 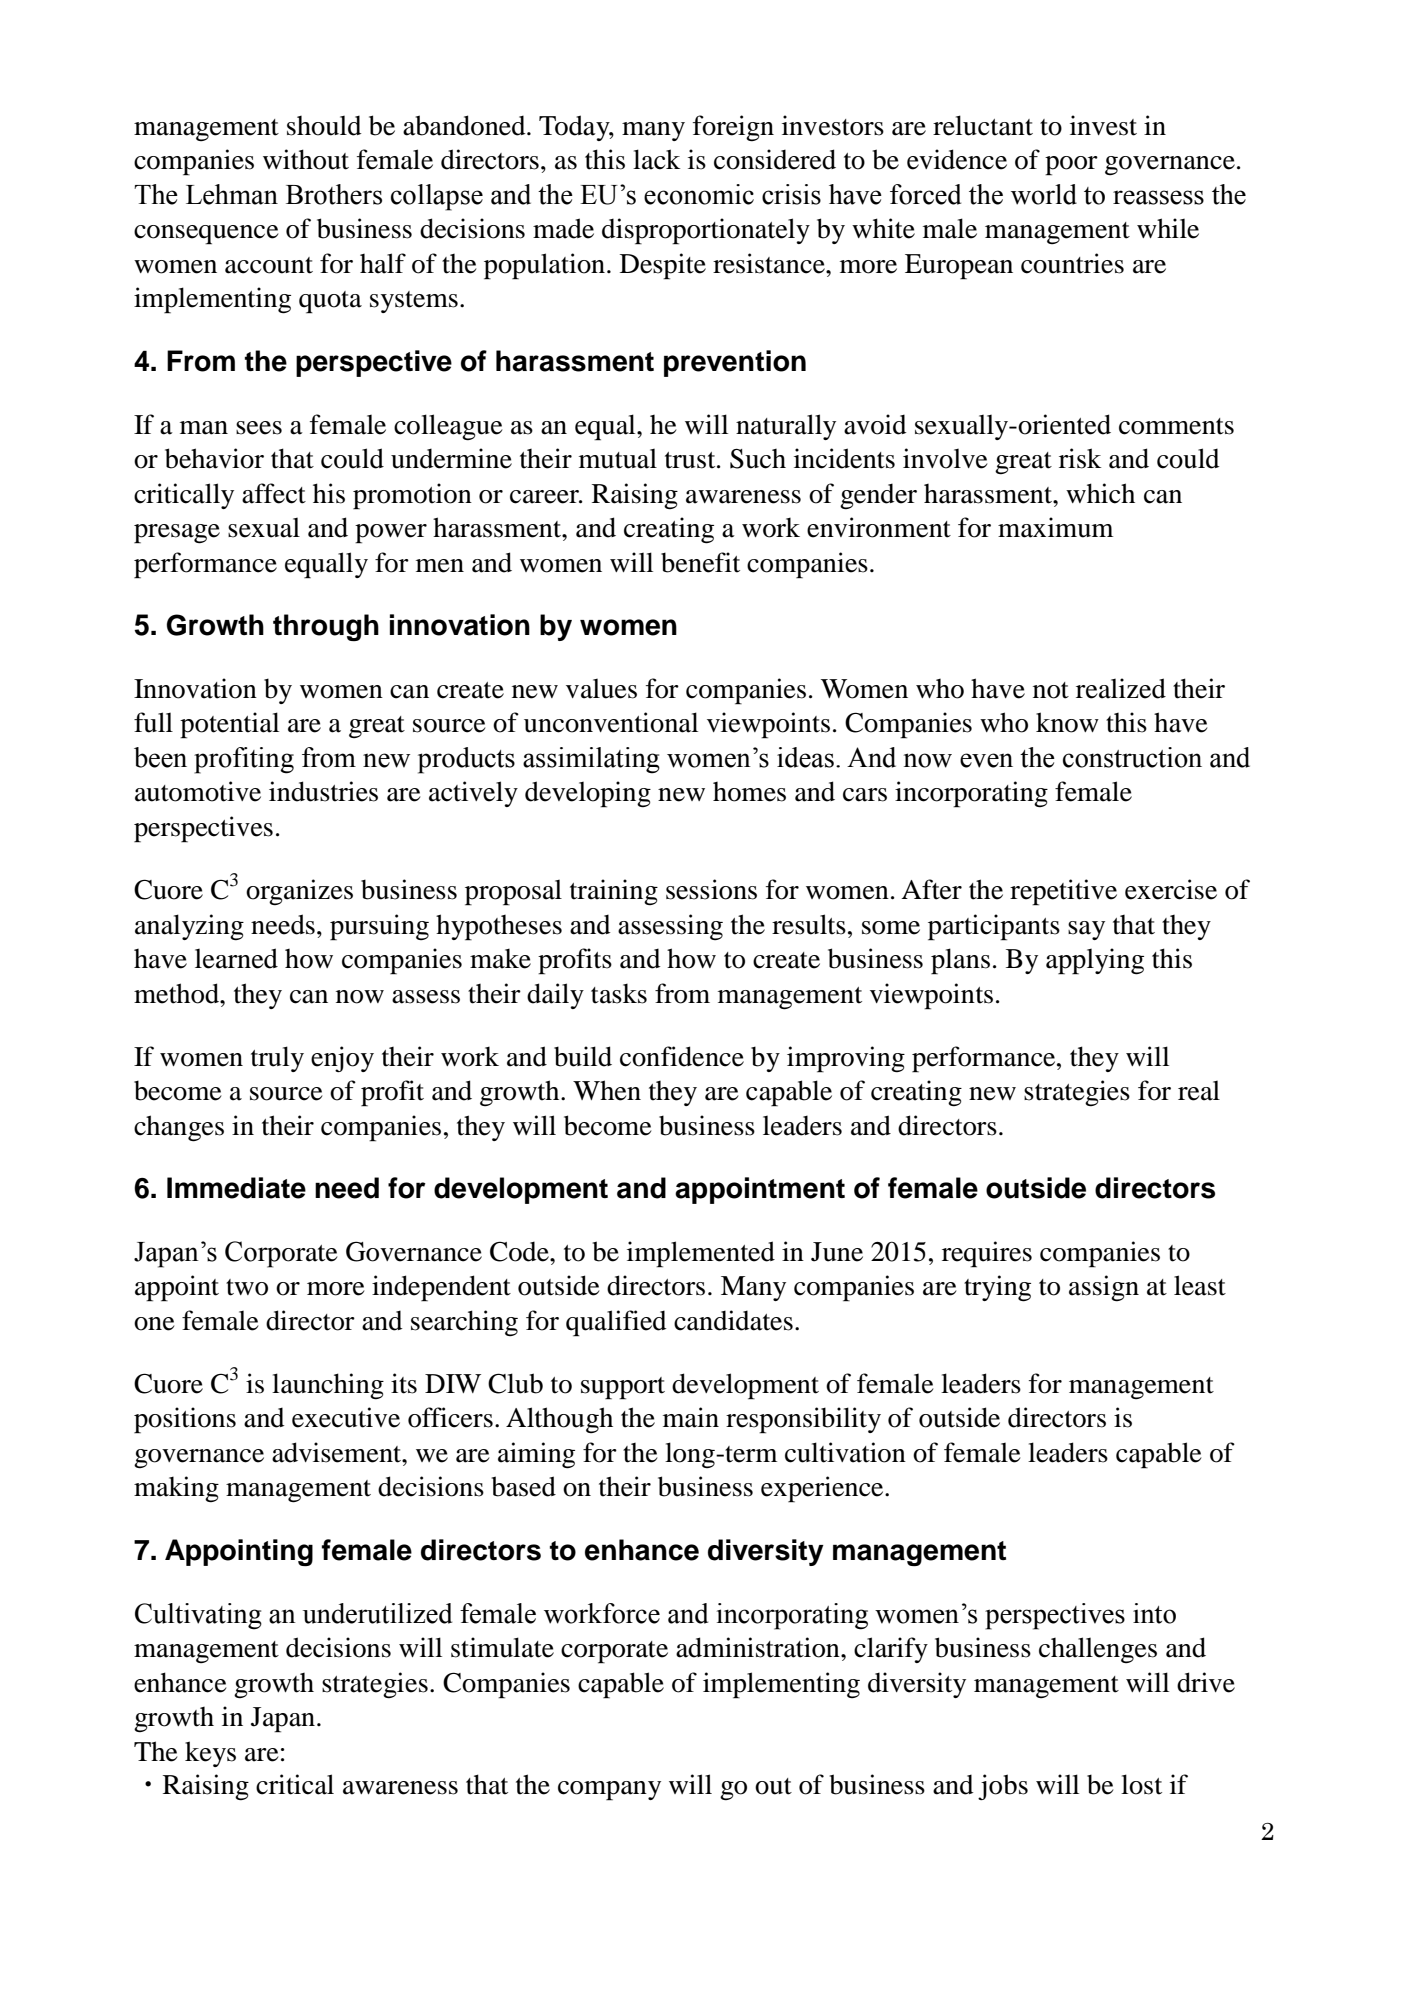 I want to click on learned, so click(x=236, y=958).
